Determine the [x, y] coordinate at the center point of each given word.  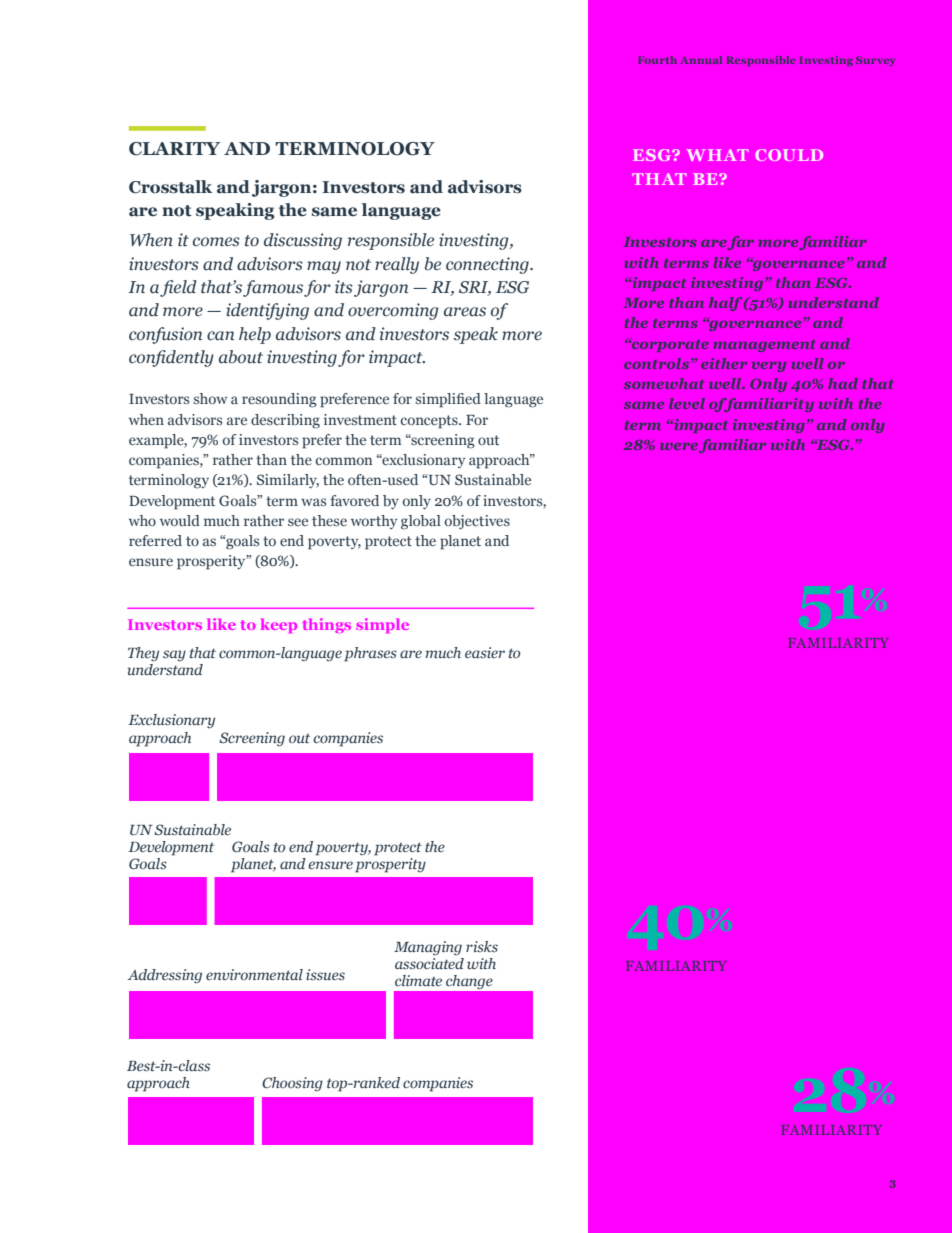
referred [155, 540]
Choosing [292, 1084]
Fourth [657, 60]
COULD [789, 155]
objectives [477, 522]
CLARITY [174, 149]
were [679, 446]
